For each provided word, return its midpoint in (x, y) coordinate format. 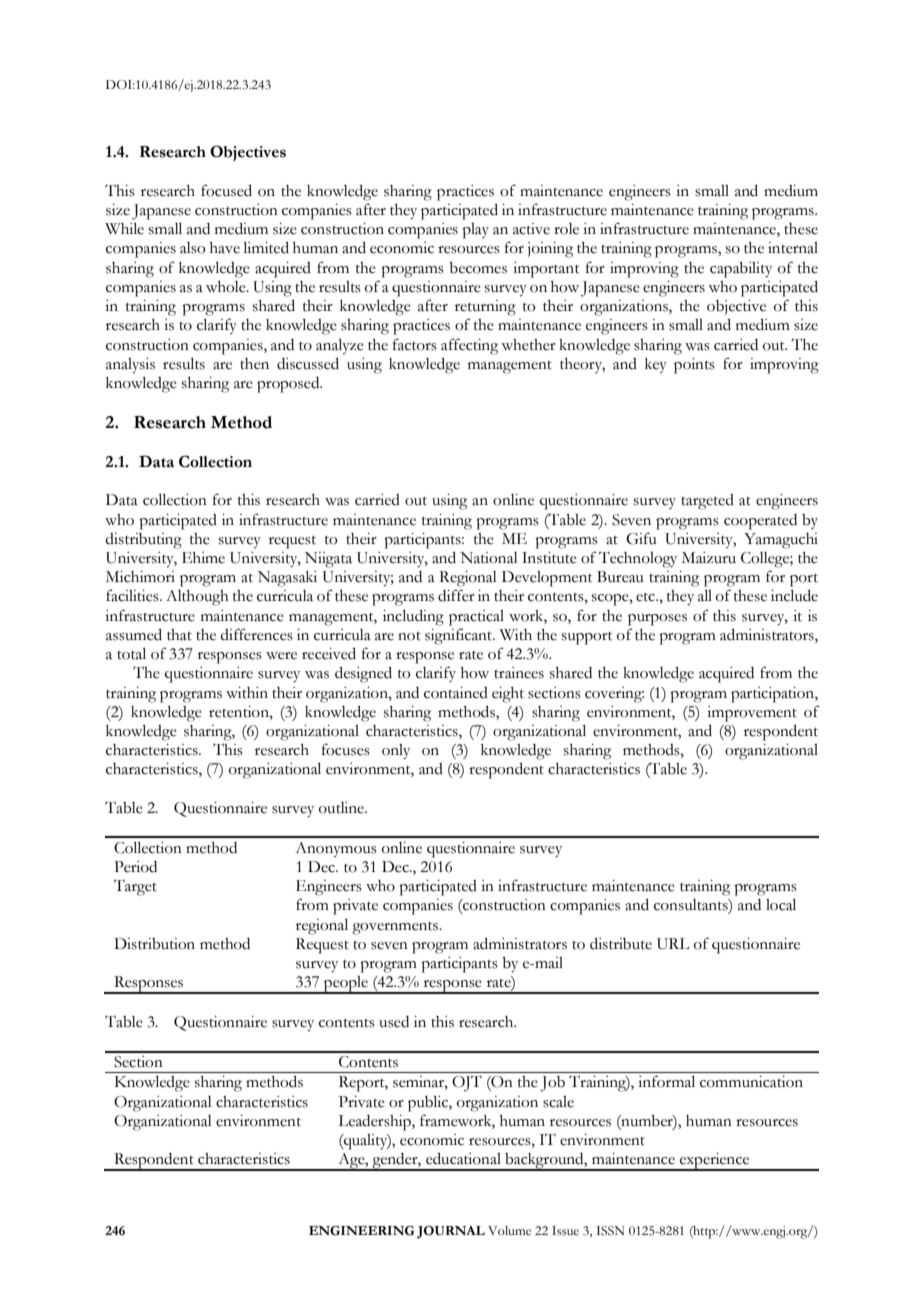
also (193, 248)
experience (715, 1162)
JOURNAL (451, 1232)
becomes (478, 268)
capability (741, 270)
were (281, 656)
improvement (752, 714)
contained (456, 693)
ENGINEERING (361, 1231)
